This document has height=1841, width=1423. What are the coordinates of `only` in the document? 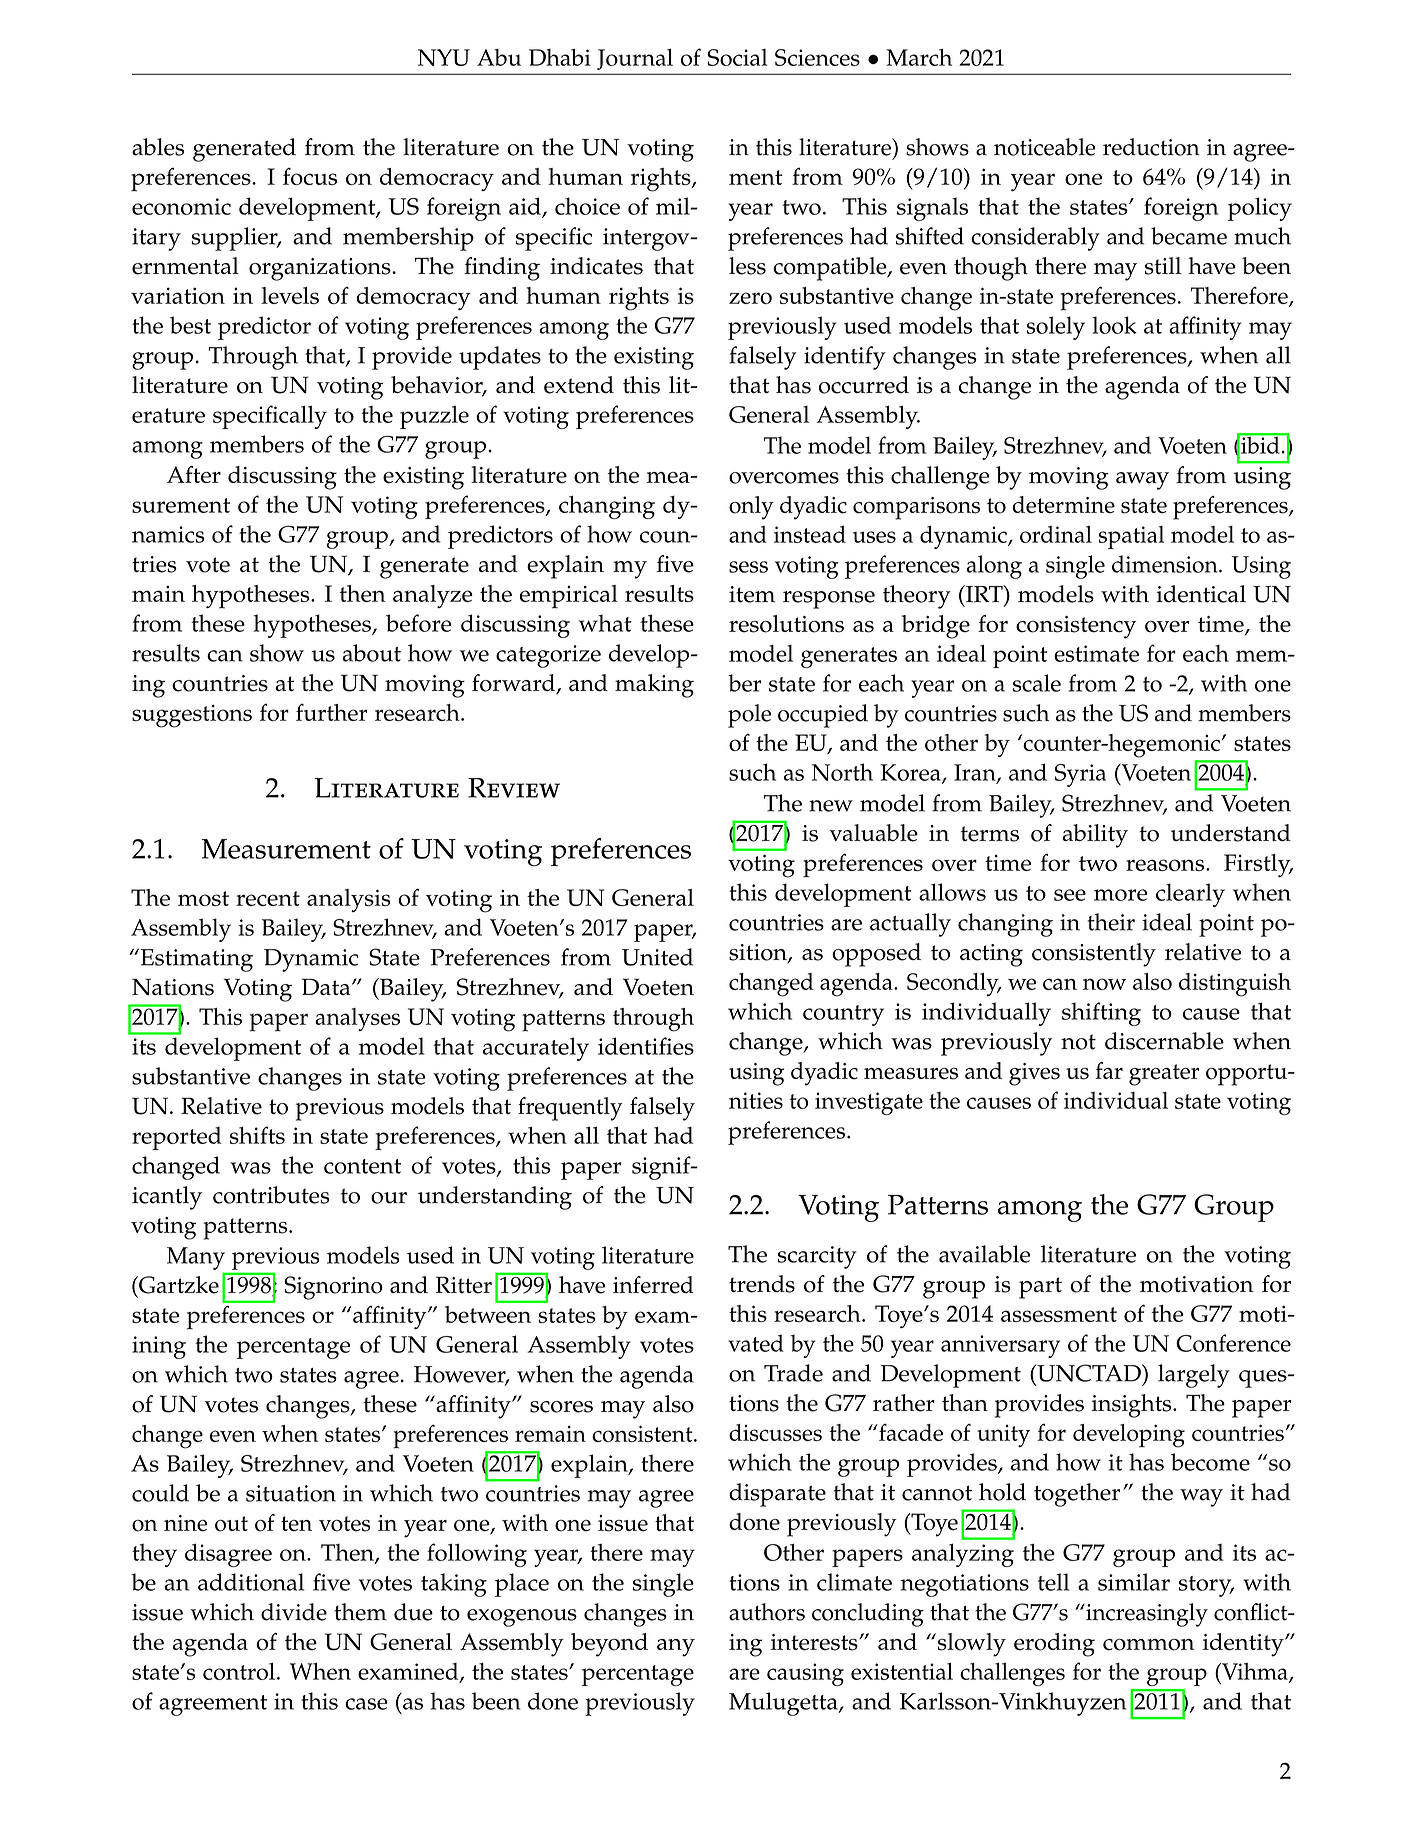 It's located at (751, 508).
